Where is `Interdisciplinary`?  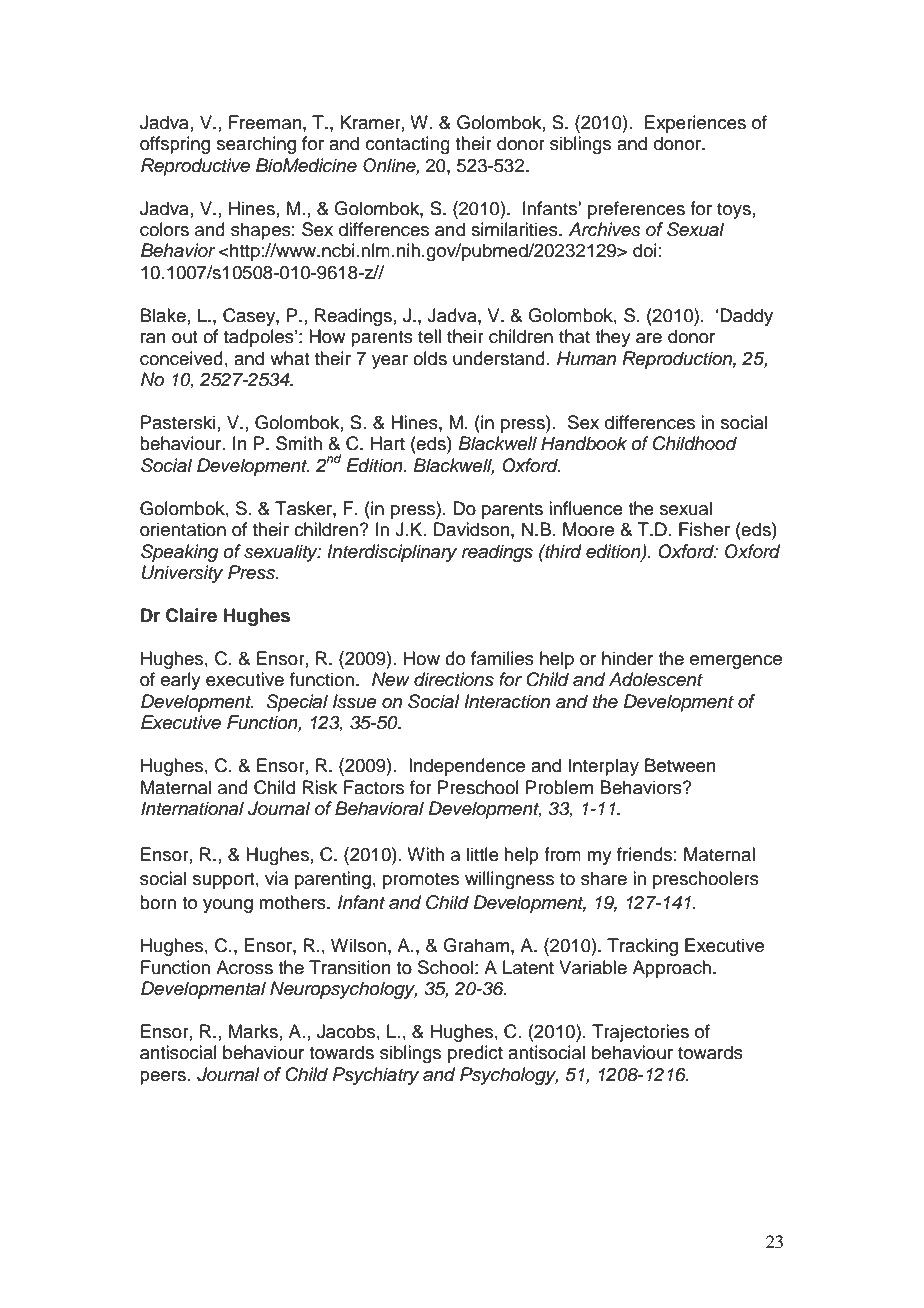 Interdisciplinary is located at coordinates (392, 553).
